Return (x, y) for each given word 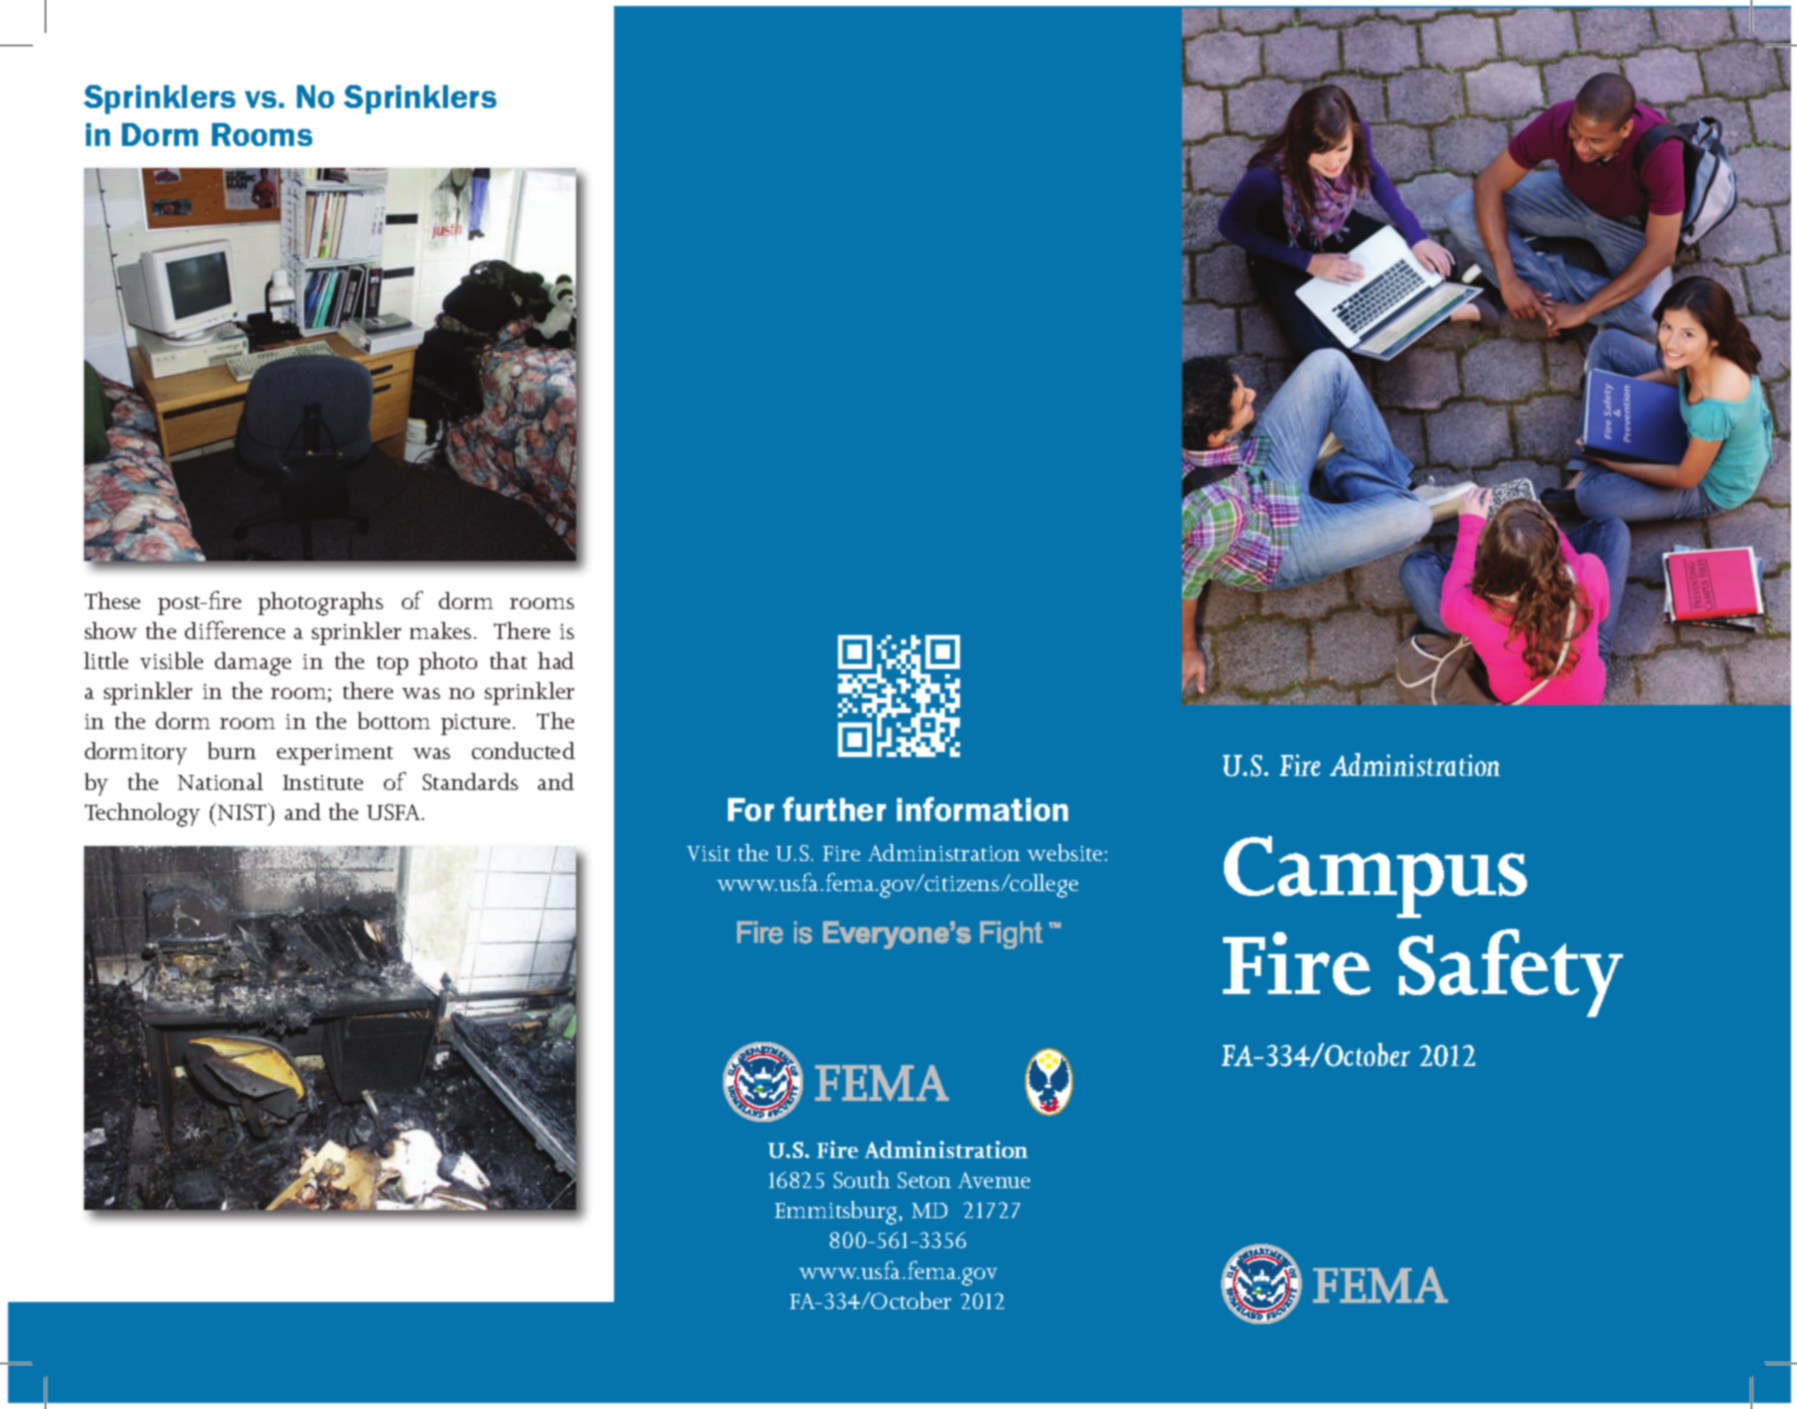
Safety (1511, 973)
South (862, 1179)
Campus (1375, 877)
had (556, 660)
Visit (708, 853)
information (982, 809)
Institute (323, 782)
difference (235, 630)
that (508, 660)
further (834, 809)
